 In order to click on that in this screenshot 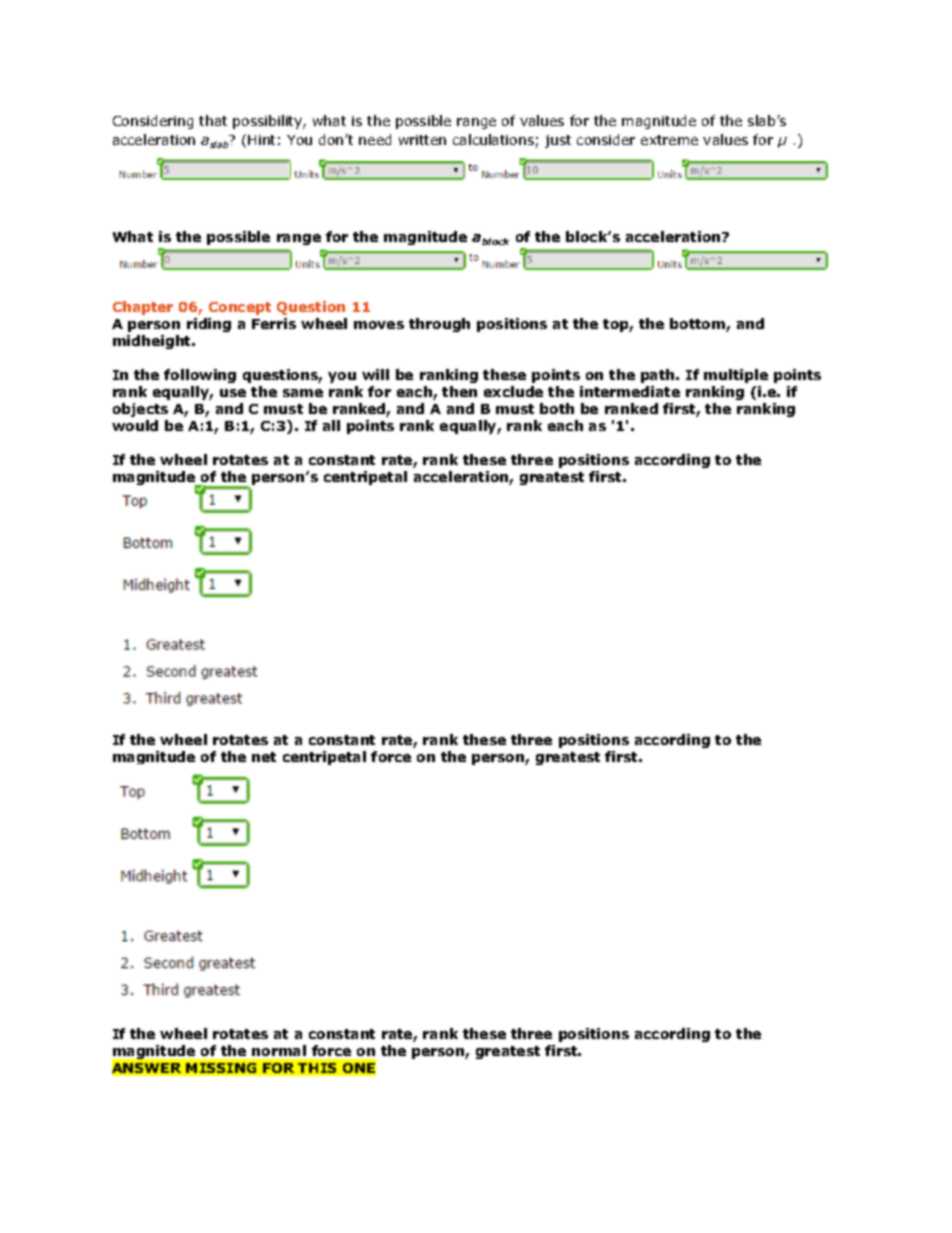, I will do `click(213, 120)`.
